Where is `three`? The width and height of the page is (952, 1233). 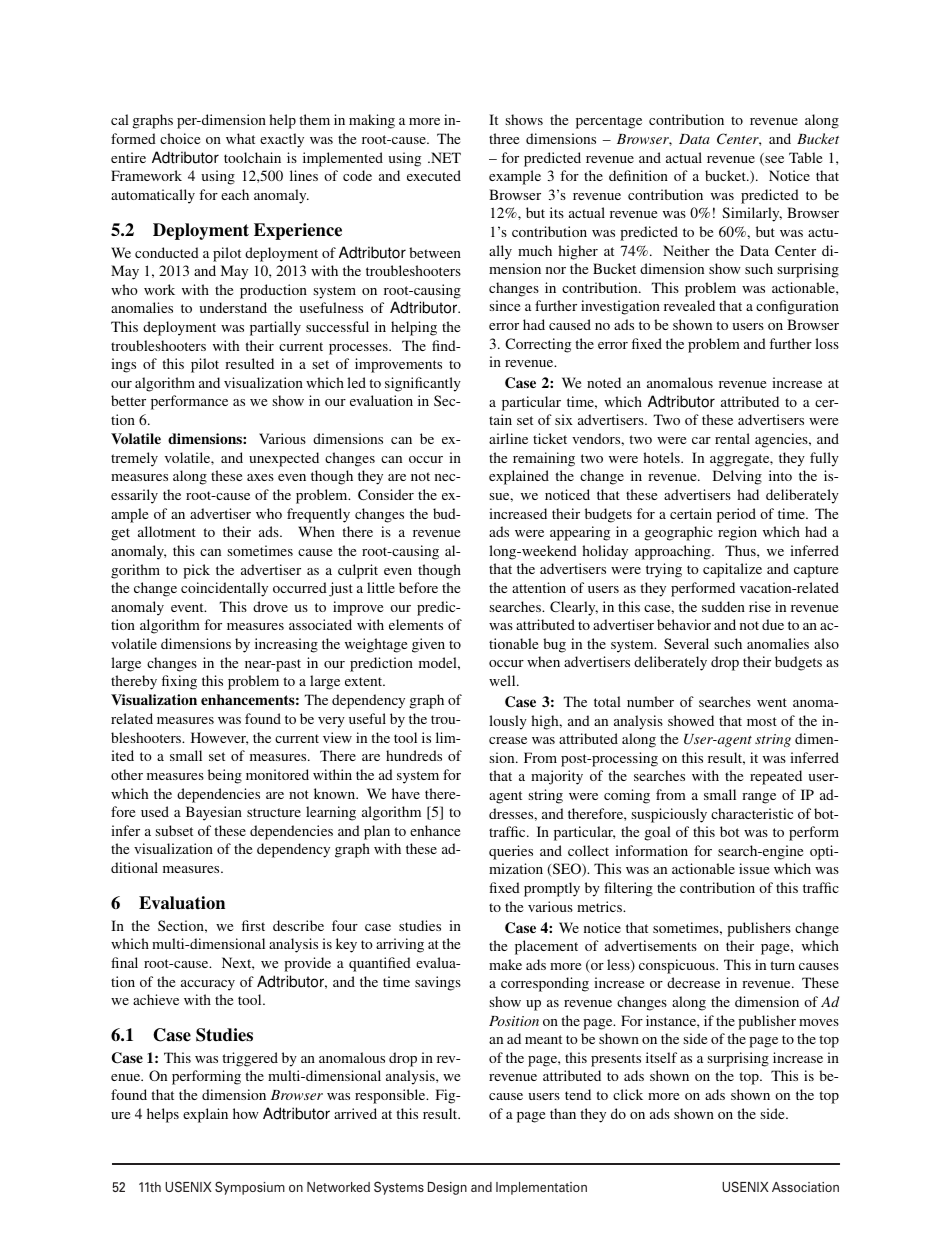 three is located at coordinates (504, 138).
